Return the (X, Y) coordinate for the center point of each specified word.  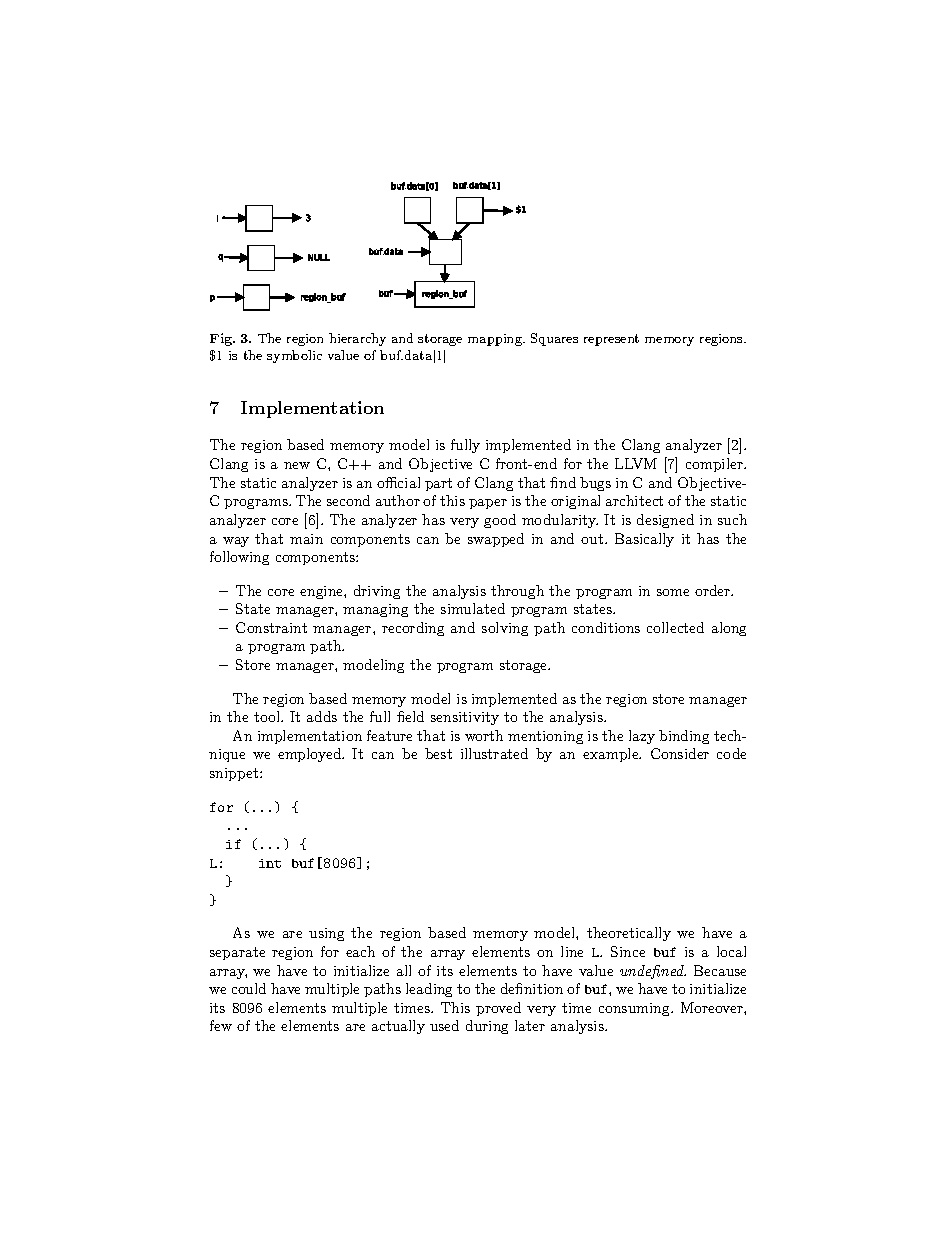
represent (611, 340)
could (249, 988)
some (673, 592)
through (517, 592)
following (239, 558)
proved (498, 1009)
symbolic (294, 356)
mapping (496, 340)
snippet (235, 774)
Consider (680, 753)
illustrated (494, 753)
